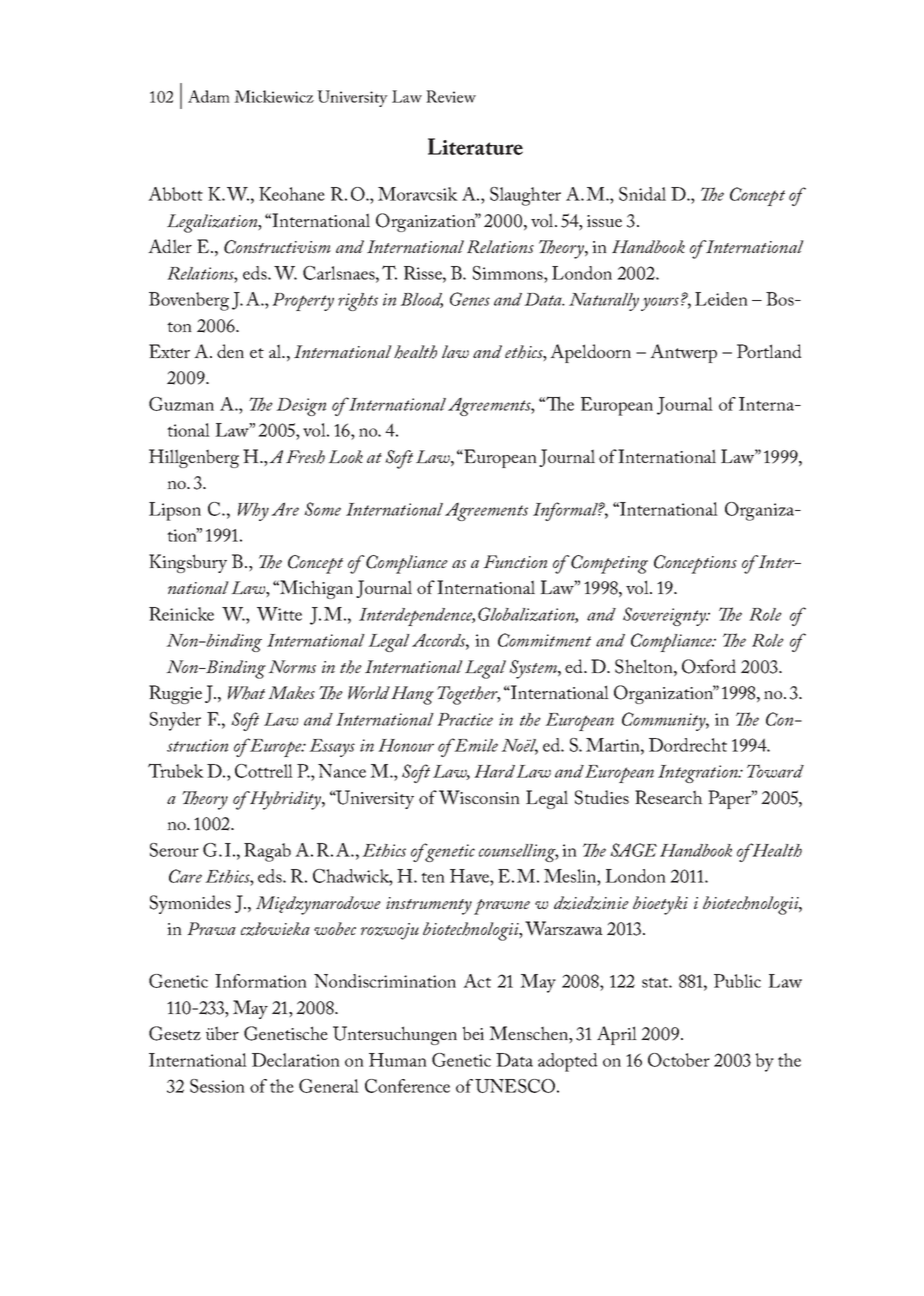  I want to click on Adam, so click(209, 96).
